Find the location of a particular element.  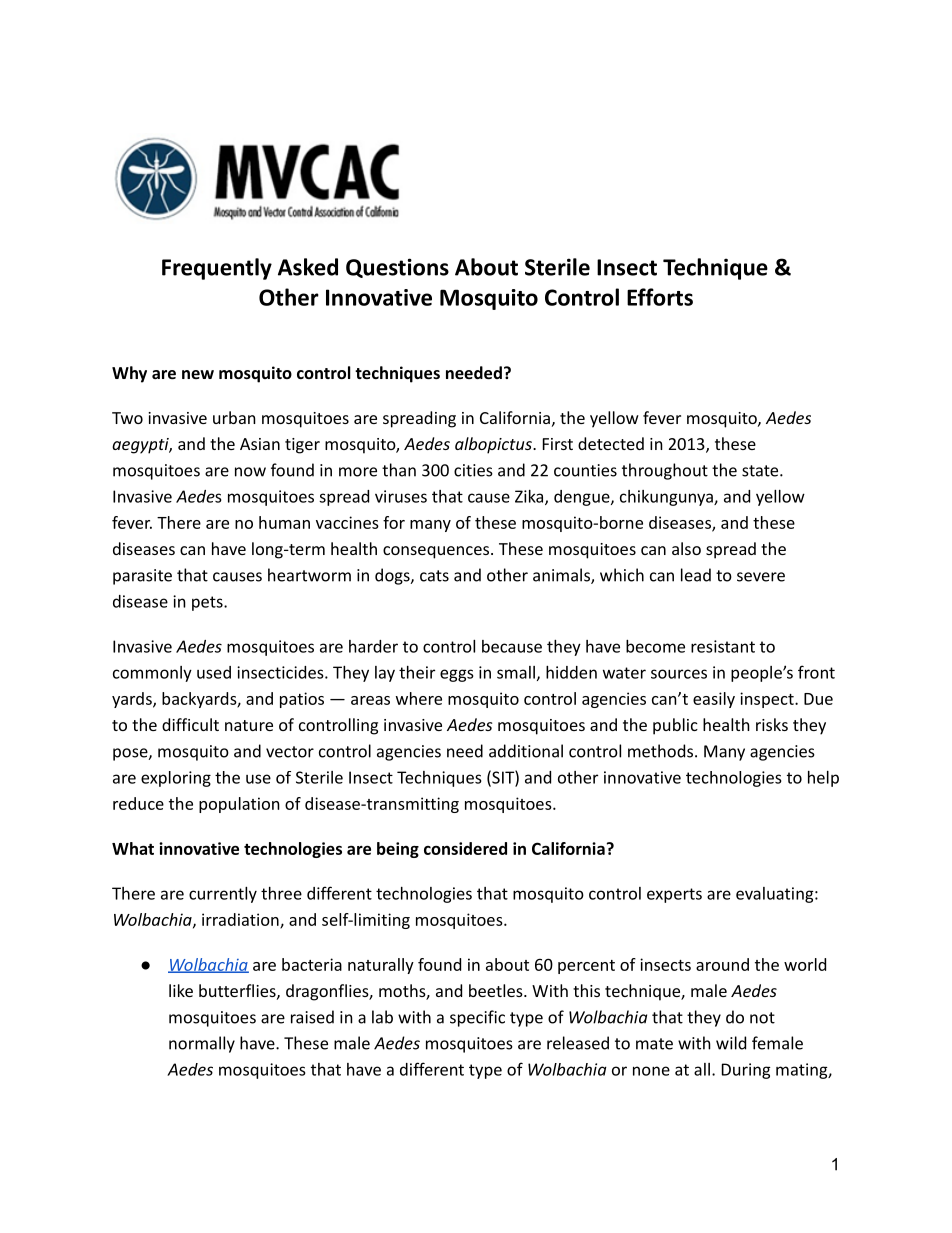

human is located at coordinates (284, 522).
